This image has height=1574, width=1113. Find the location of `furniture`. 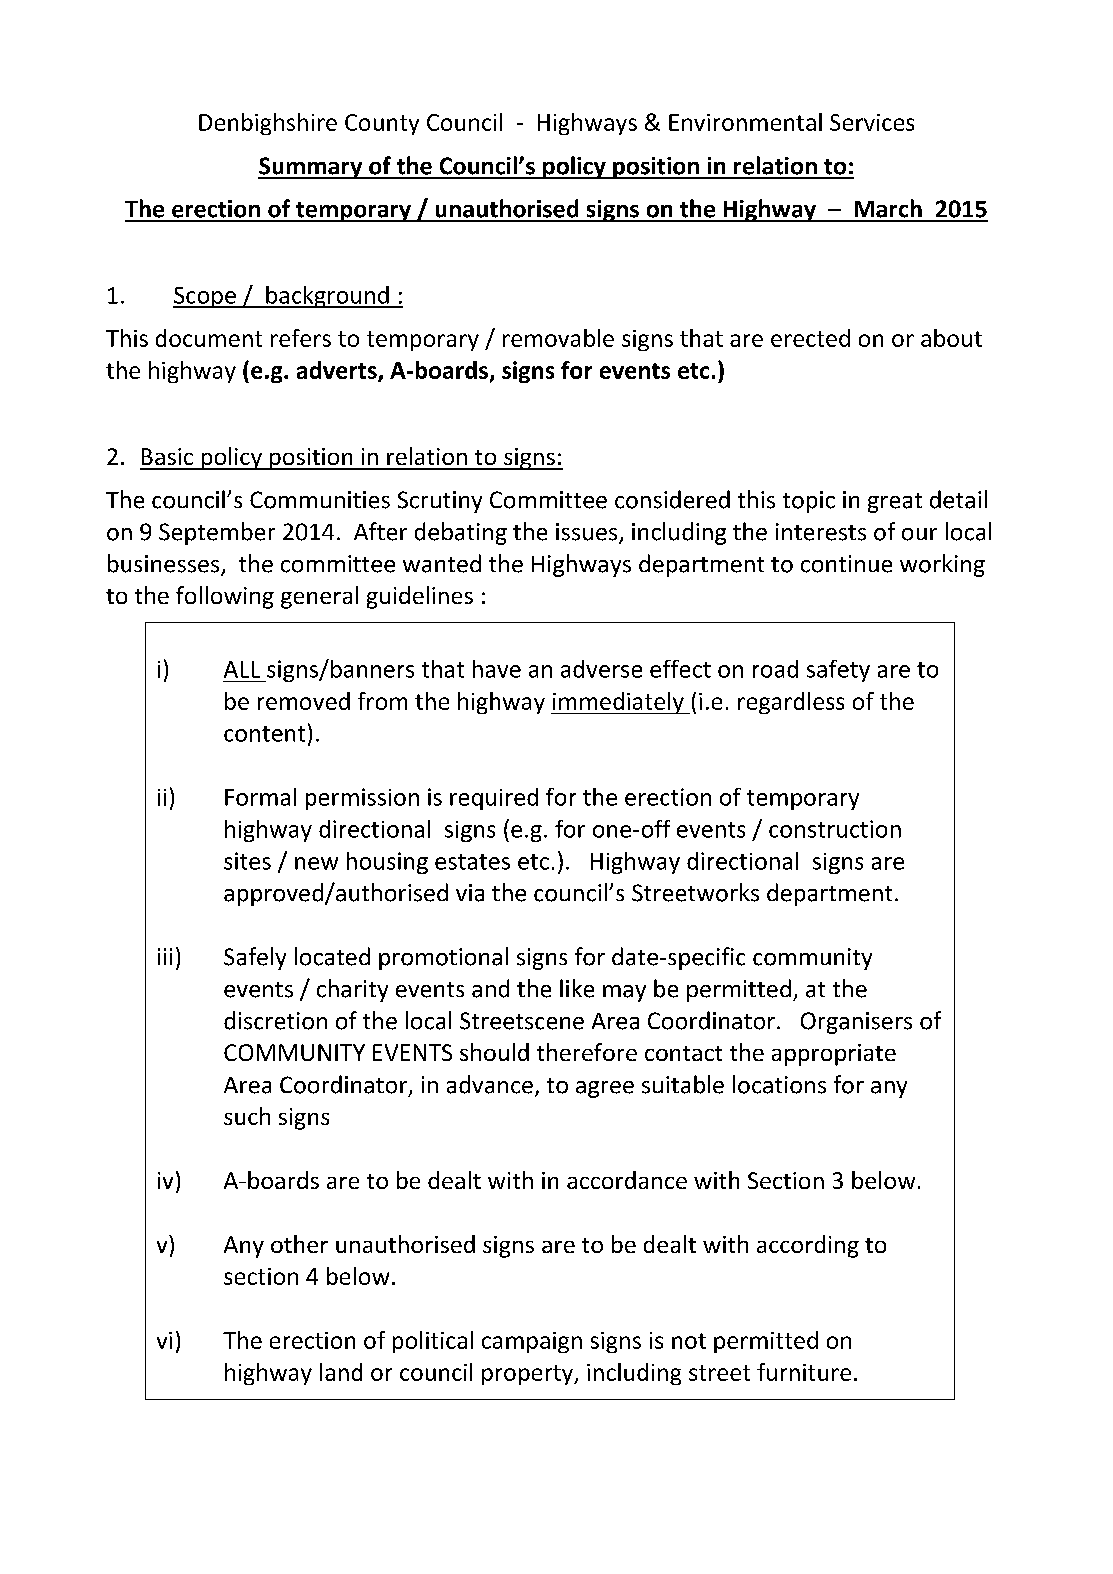

furniture is located at coordinates (804, 1372).
